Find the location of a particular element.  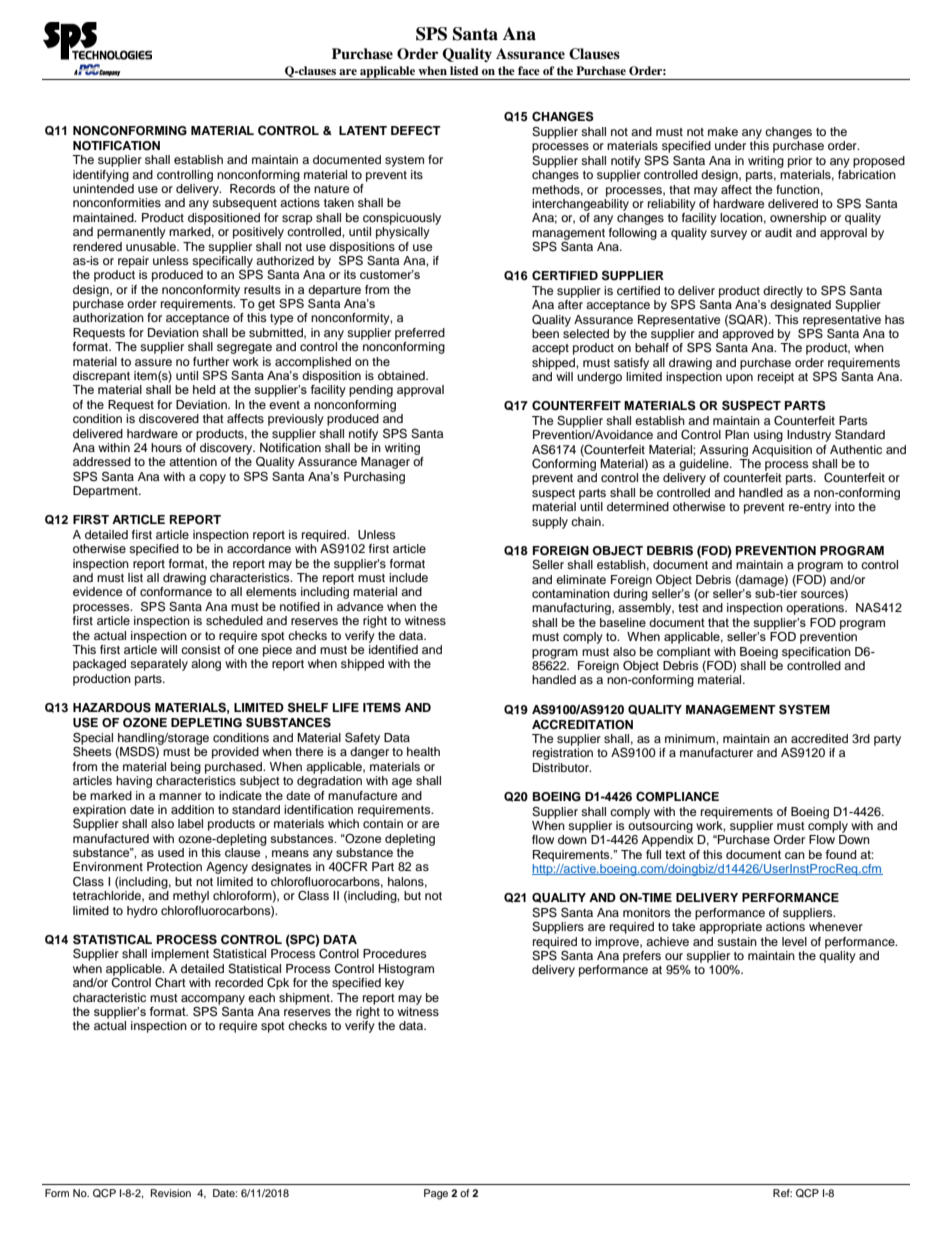

accredited is located at coordinates (819, 738).
